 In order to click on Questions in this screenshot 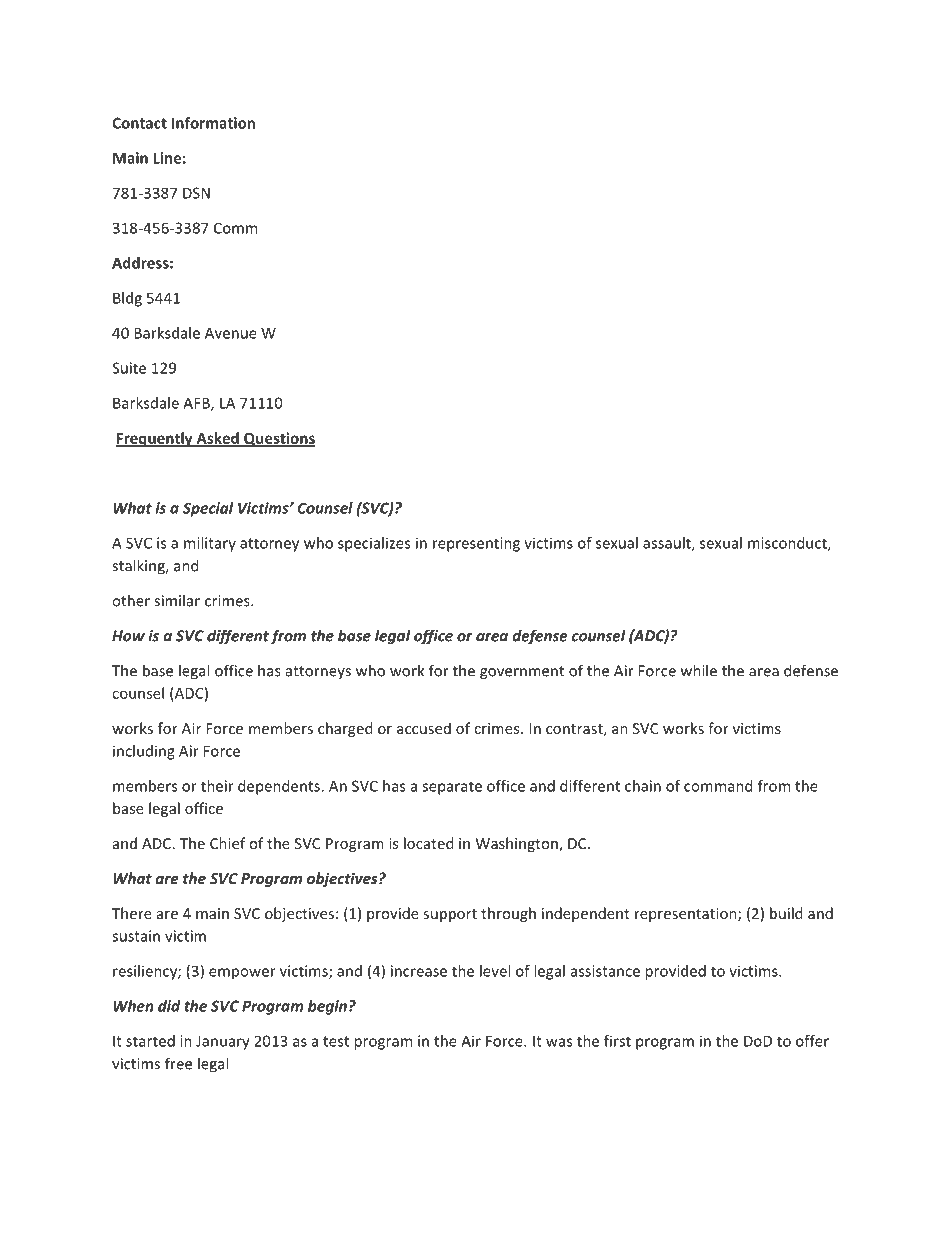, I will do `click(279, 439)`.
